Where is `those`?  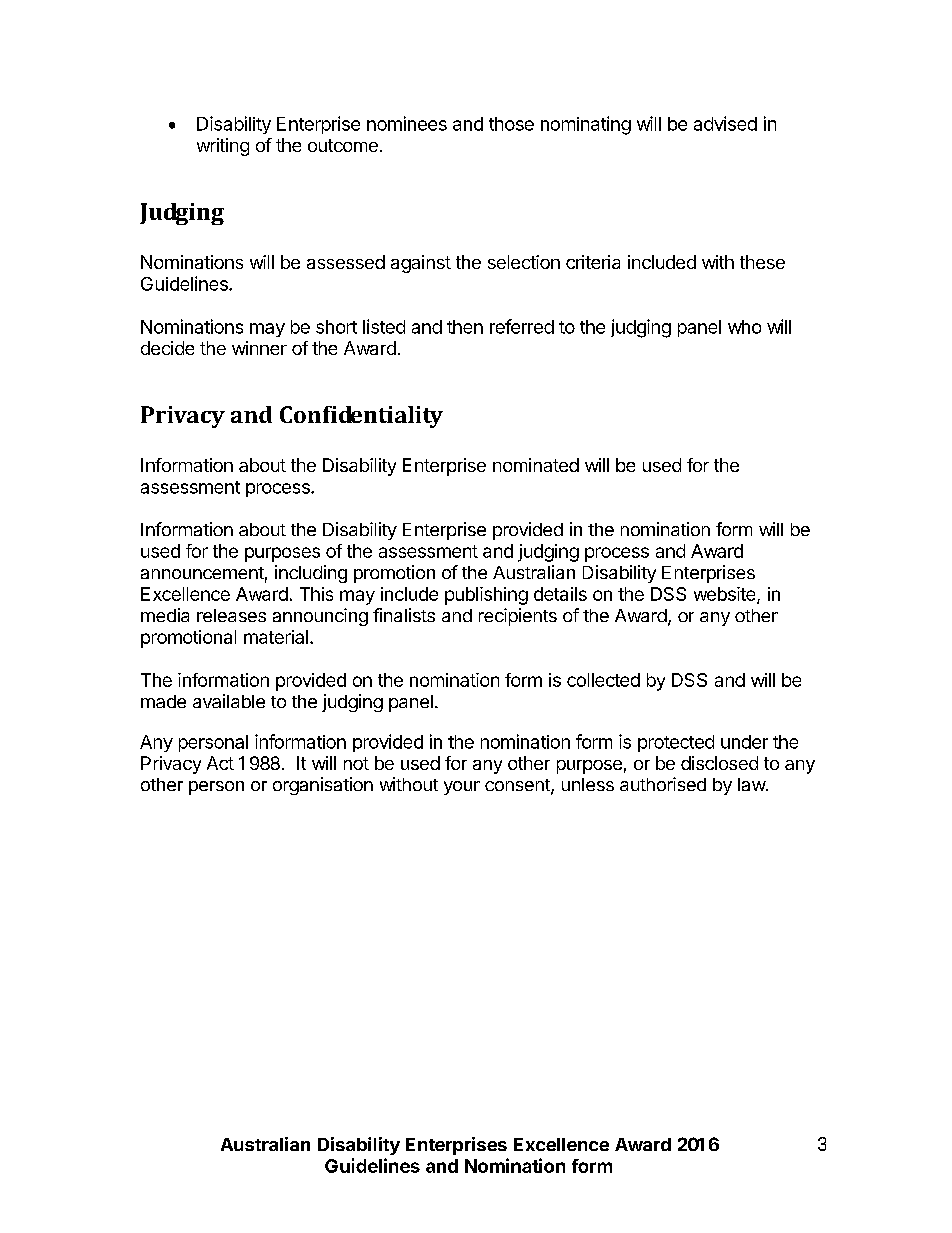 those is located at coordinates (511, 124).
